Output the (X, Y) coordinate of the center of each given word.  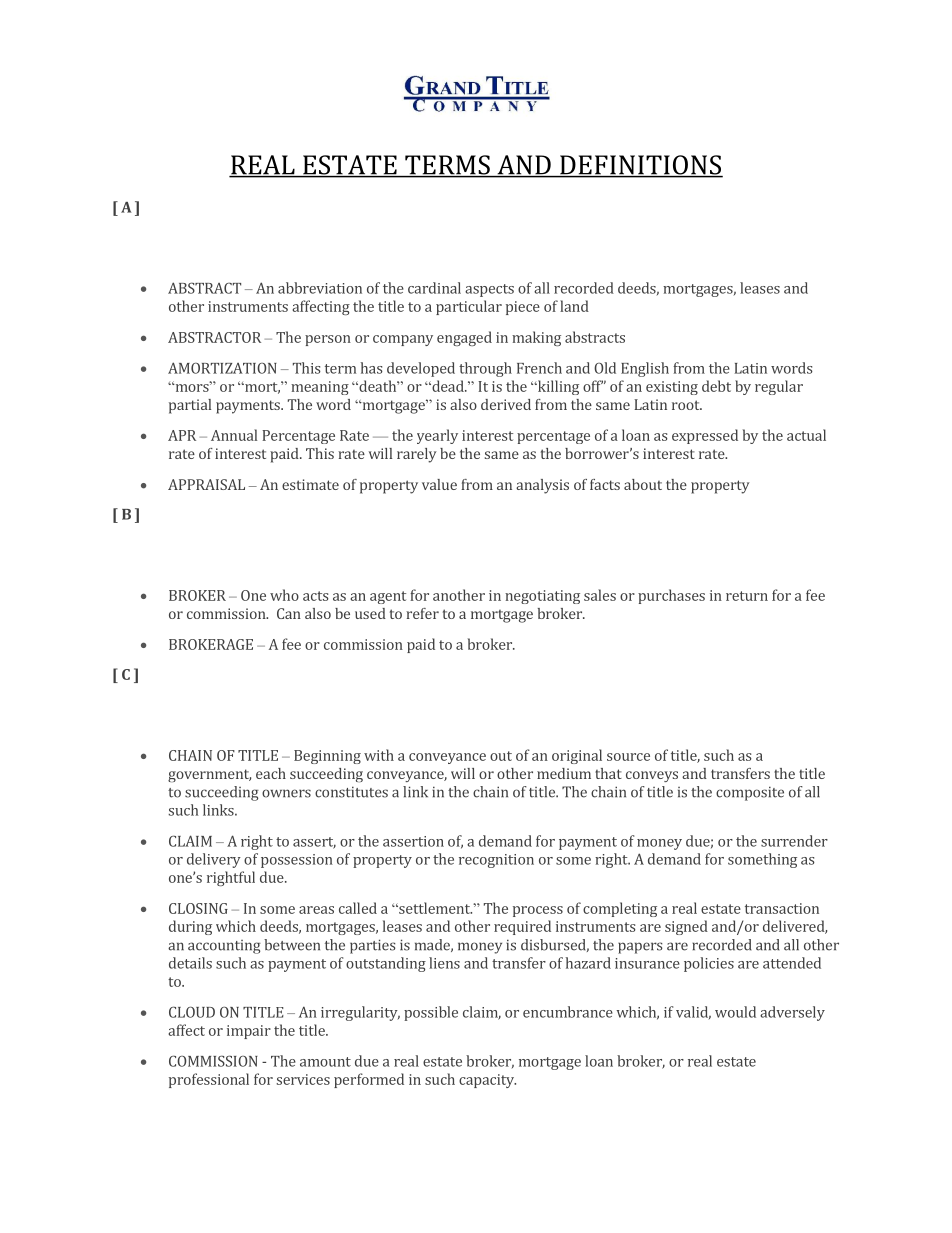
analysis (542, 486)
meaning (320, 388)
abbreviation (320, 288)
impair (249, 1032)
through (485, 369)
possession (297, 861)
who (284, 595)
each (271, 773)
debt (716, 386)
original (577, 756)
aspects (489, 290)
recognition (496, 861)
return (747, 596)
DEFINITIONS (640, 166)
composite (750, 793)
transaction (782, 908)
